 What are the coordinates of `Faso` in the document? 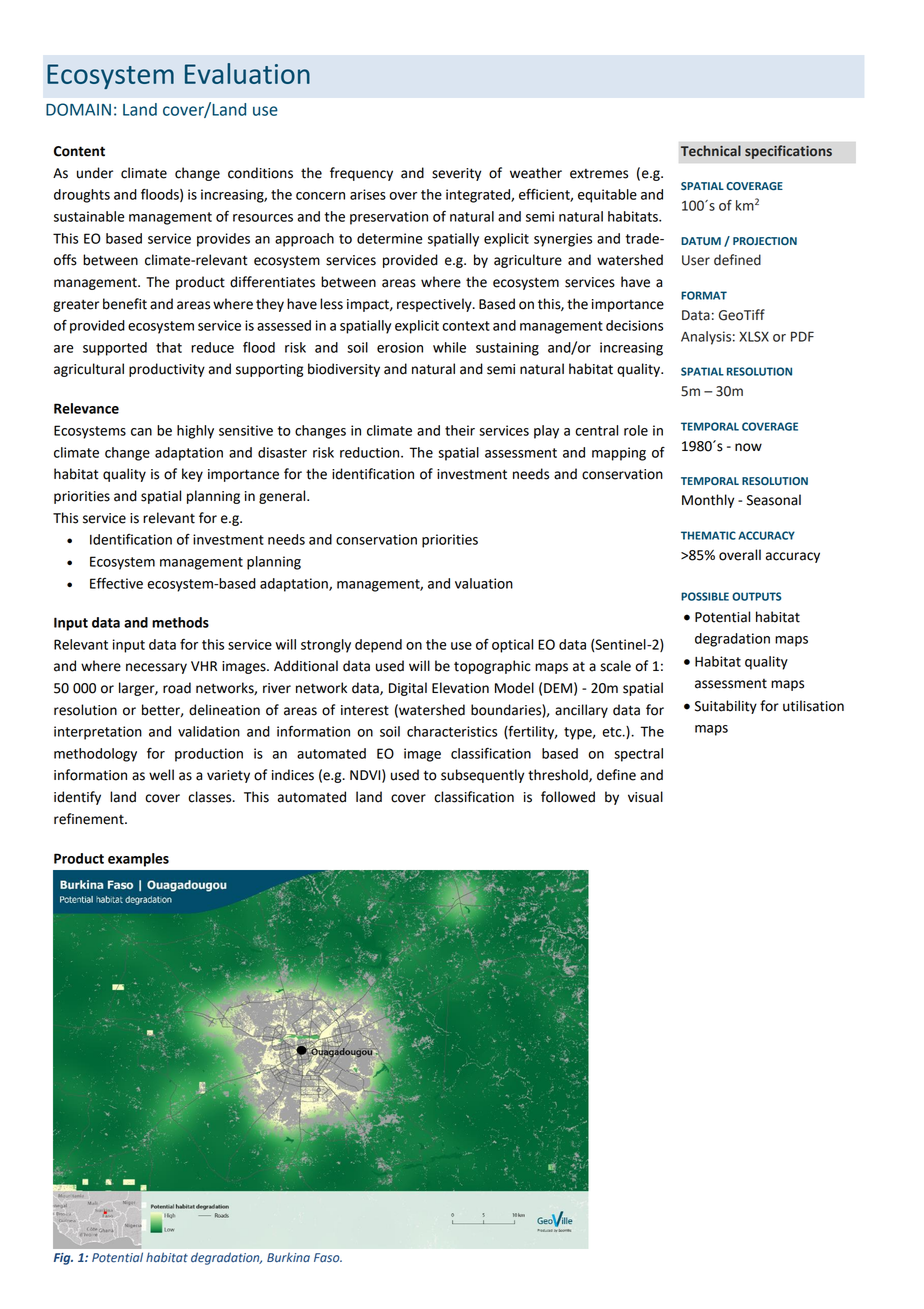 It's located at (328, 1258).
